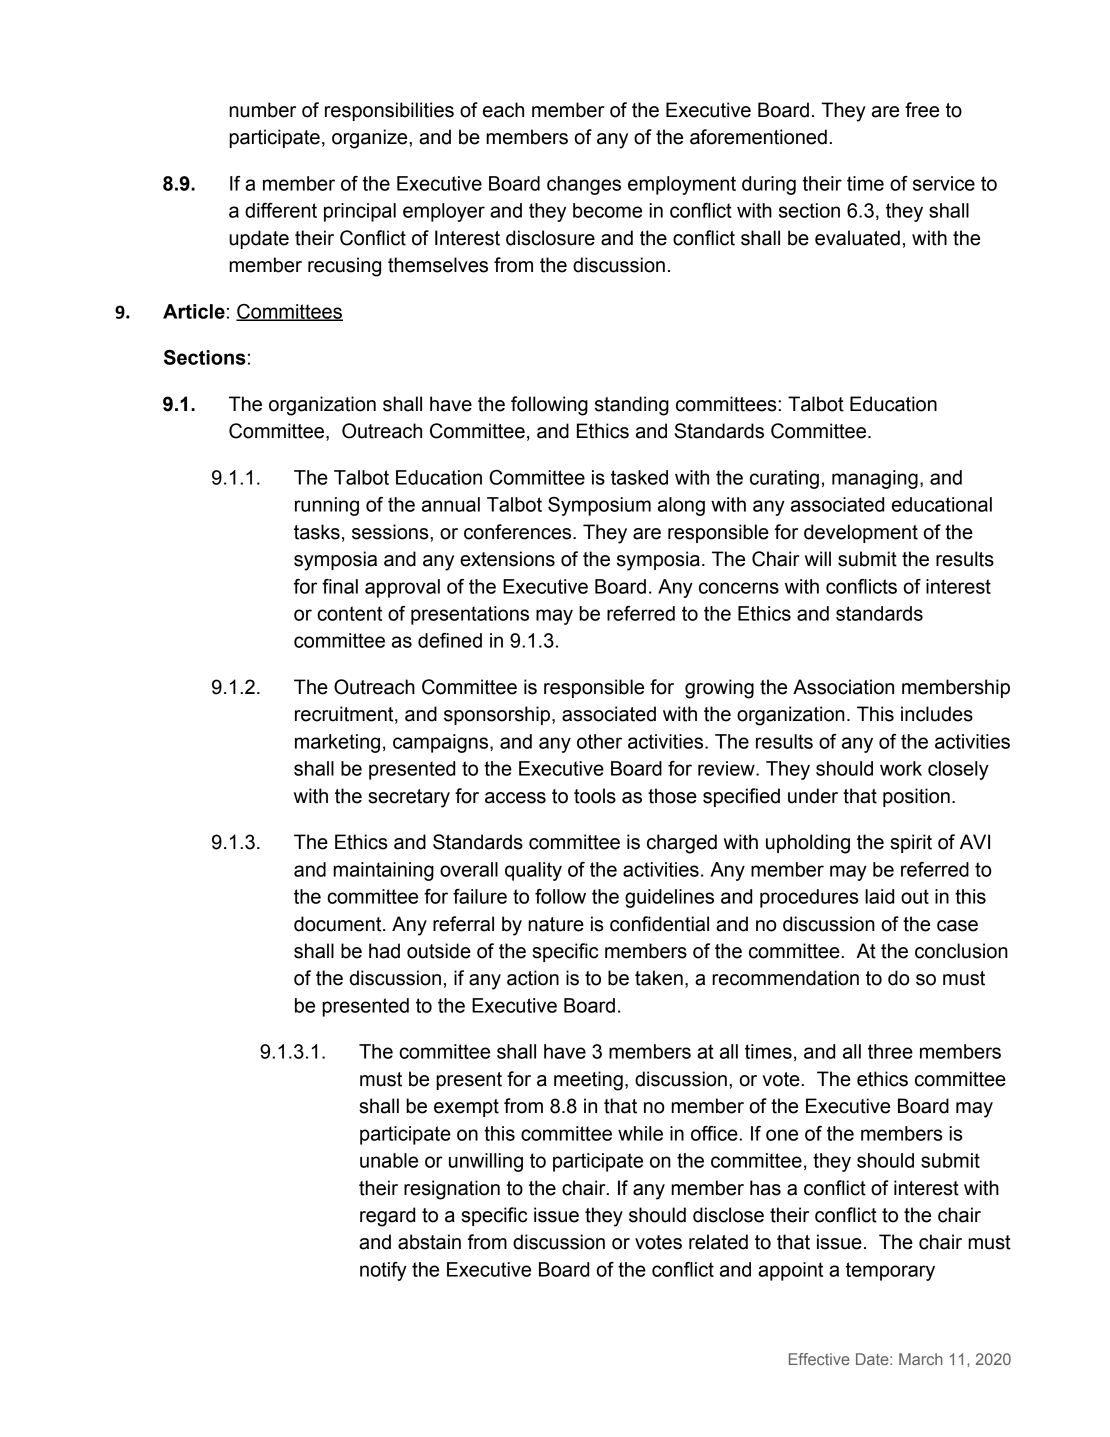 The image size is (1110, 1437). I want to click on spirit, so click(911, 843).
